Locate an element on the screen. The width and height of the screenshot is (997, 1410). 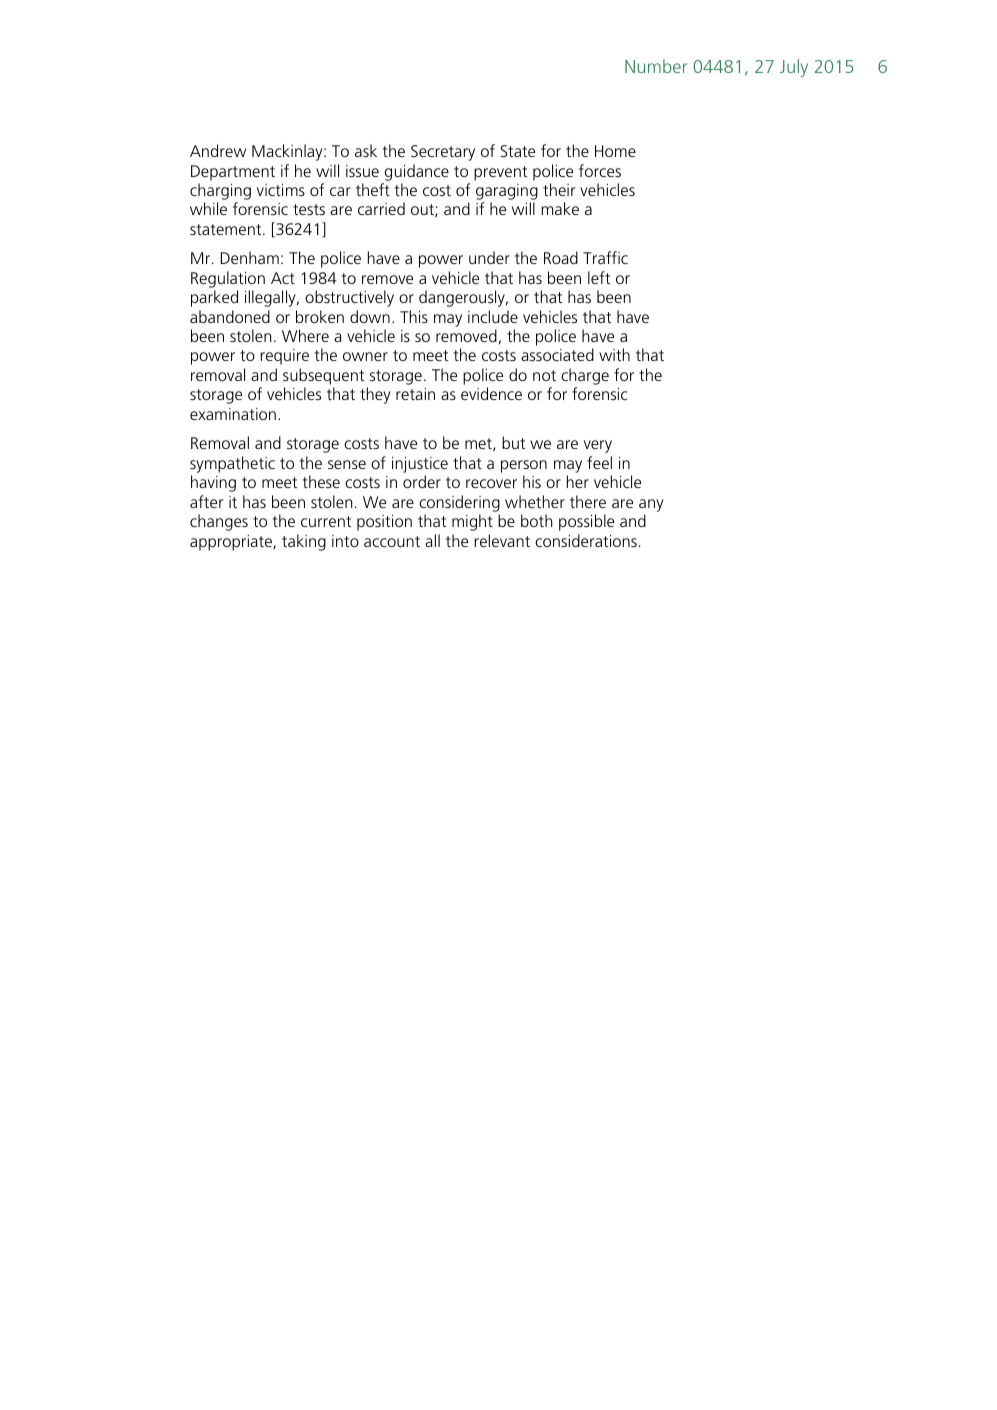
relevant is located at coordinates (502, 540).
